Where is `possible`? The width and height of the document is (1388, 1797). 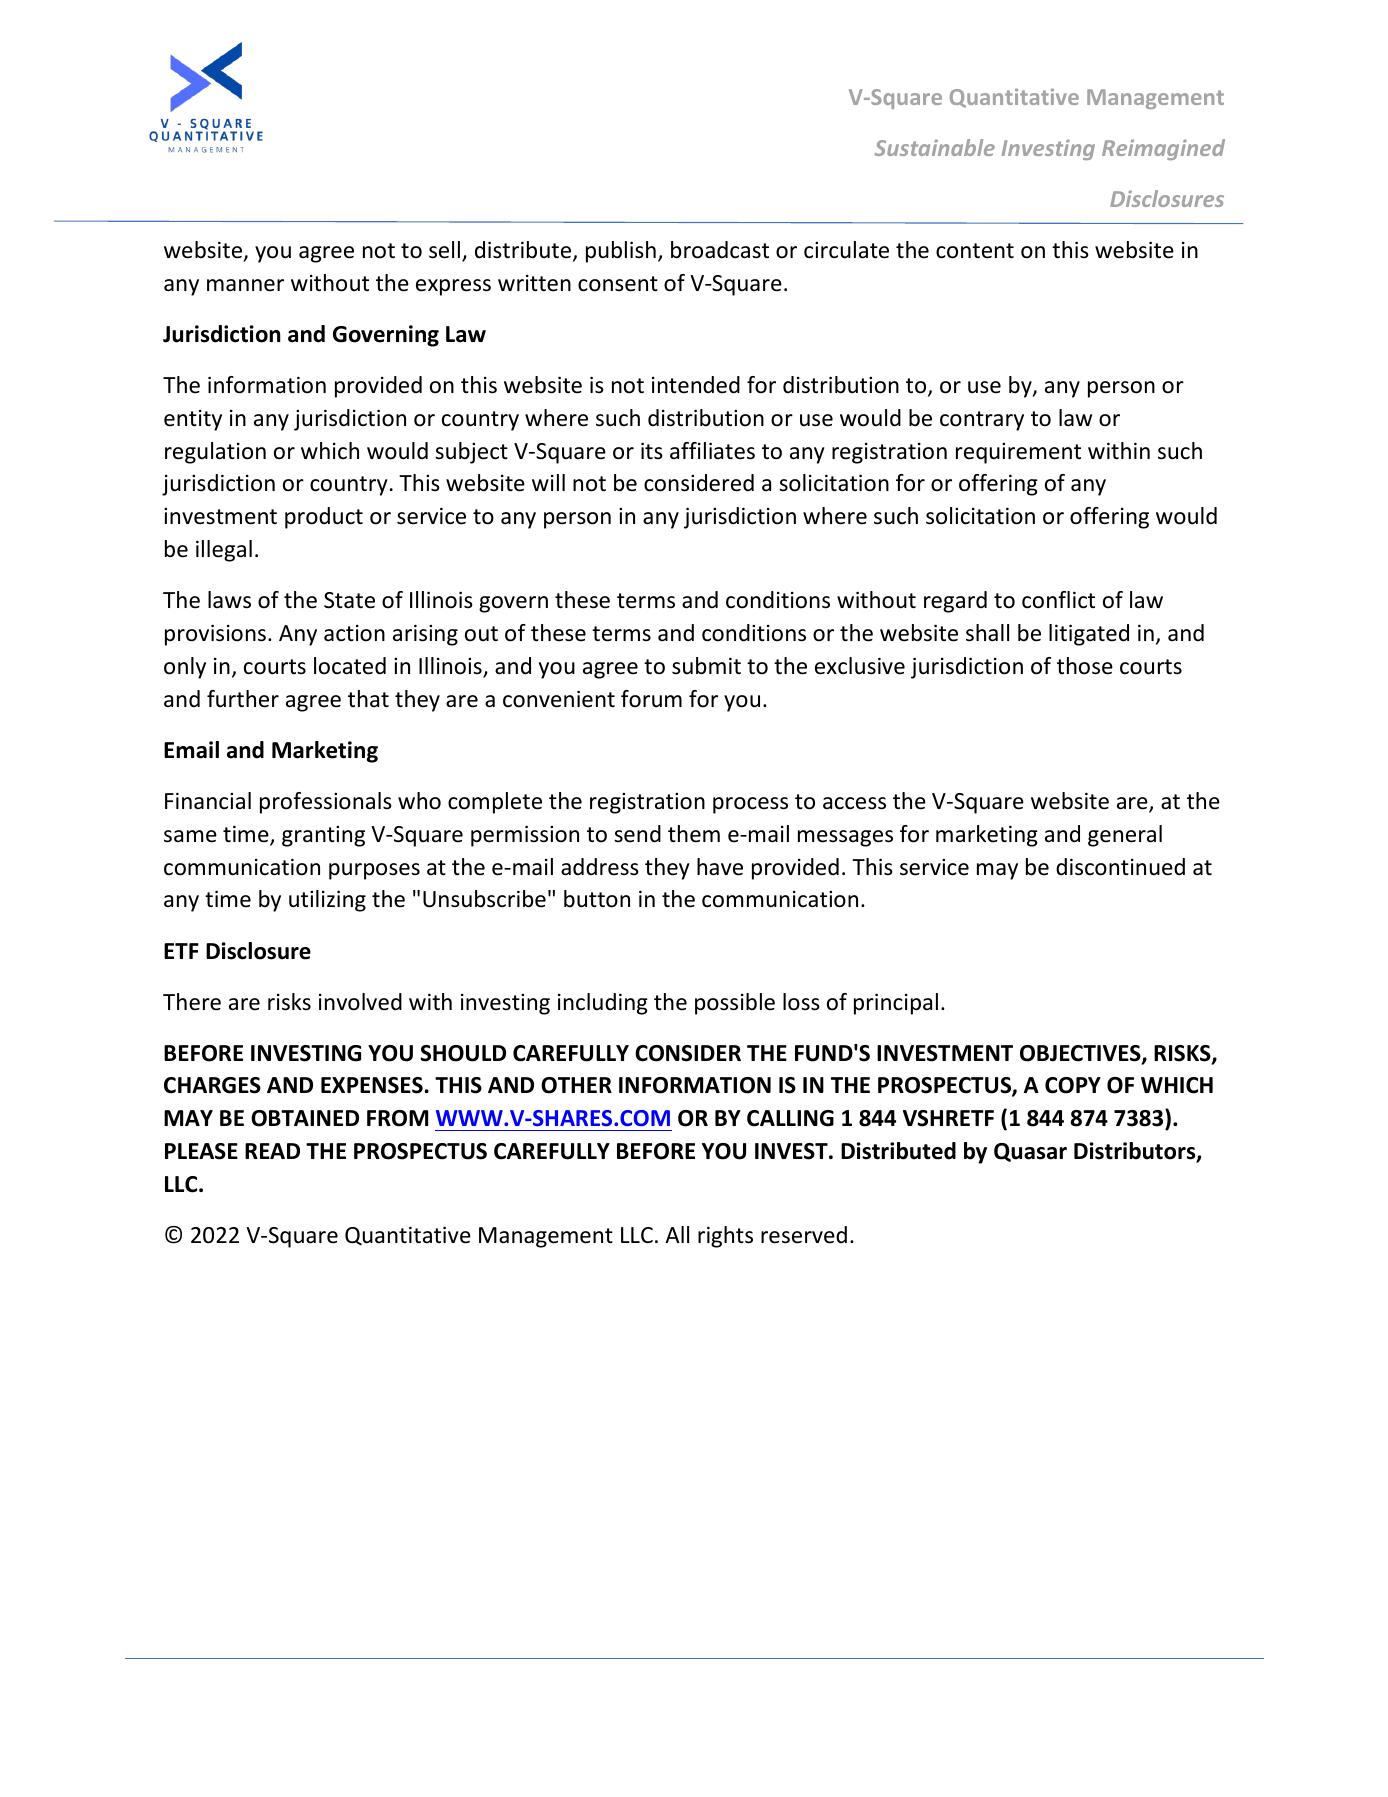 possible is located at coordinates (735, 1004).
